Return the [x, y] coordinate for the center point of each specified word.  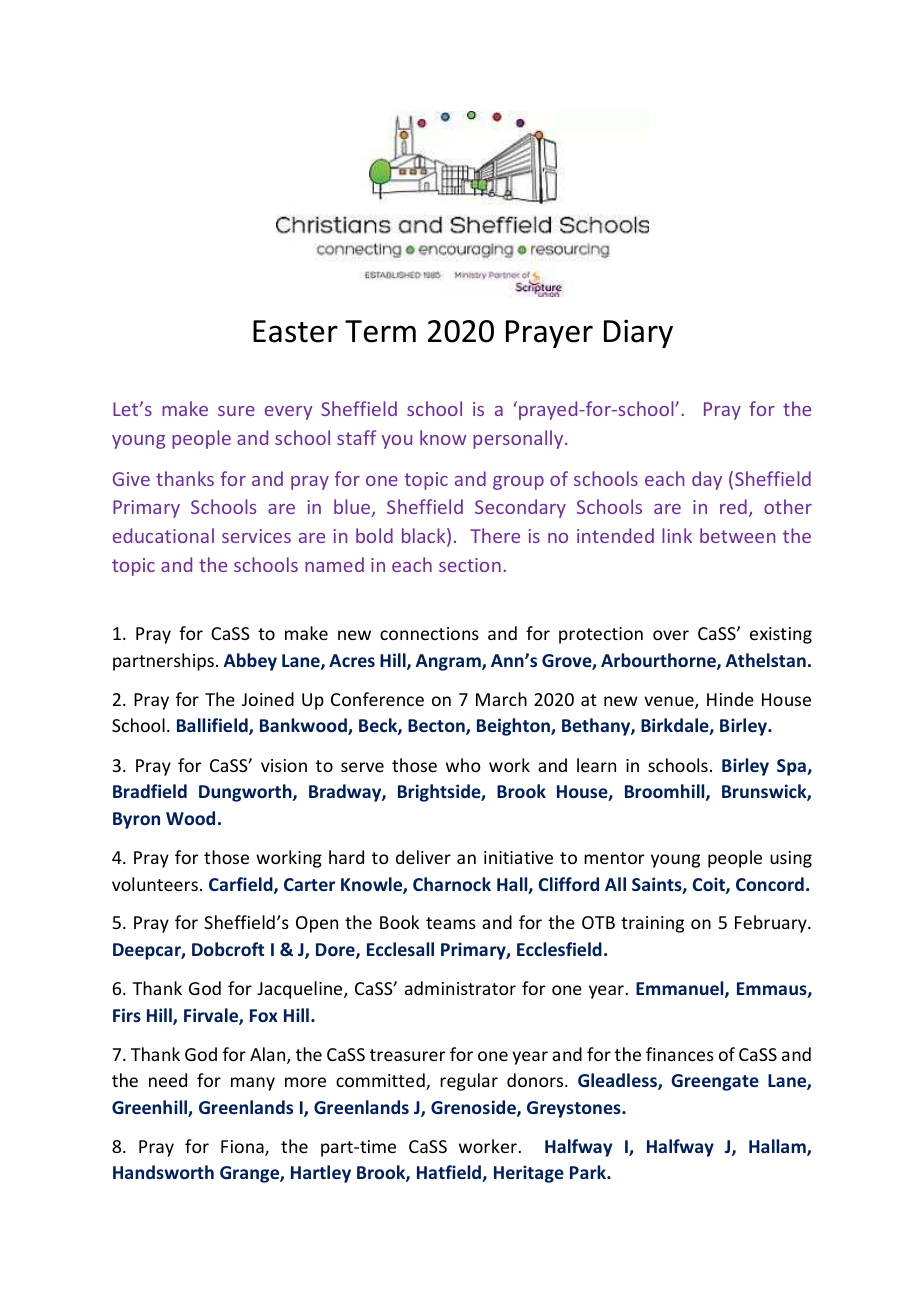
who [463, 765]
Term [380, 331]
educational [163, 535]
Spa [792, 767]
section [470, 565]
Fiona [243, 1148]
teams [451, 923]
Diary [638, 334]
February [772, 924]
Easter [295, 331]
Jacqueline [301, 990]
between [737, 535]
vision [284, 765]
